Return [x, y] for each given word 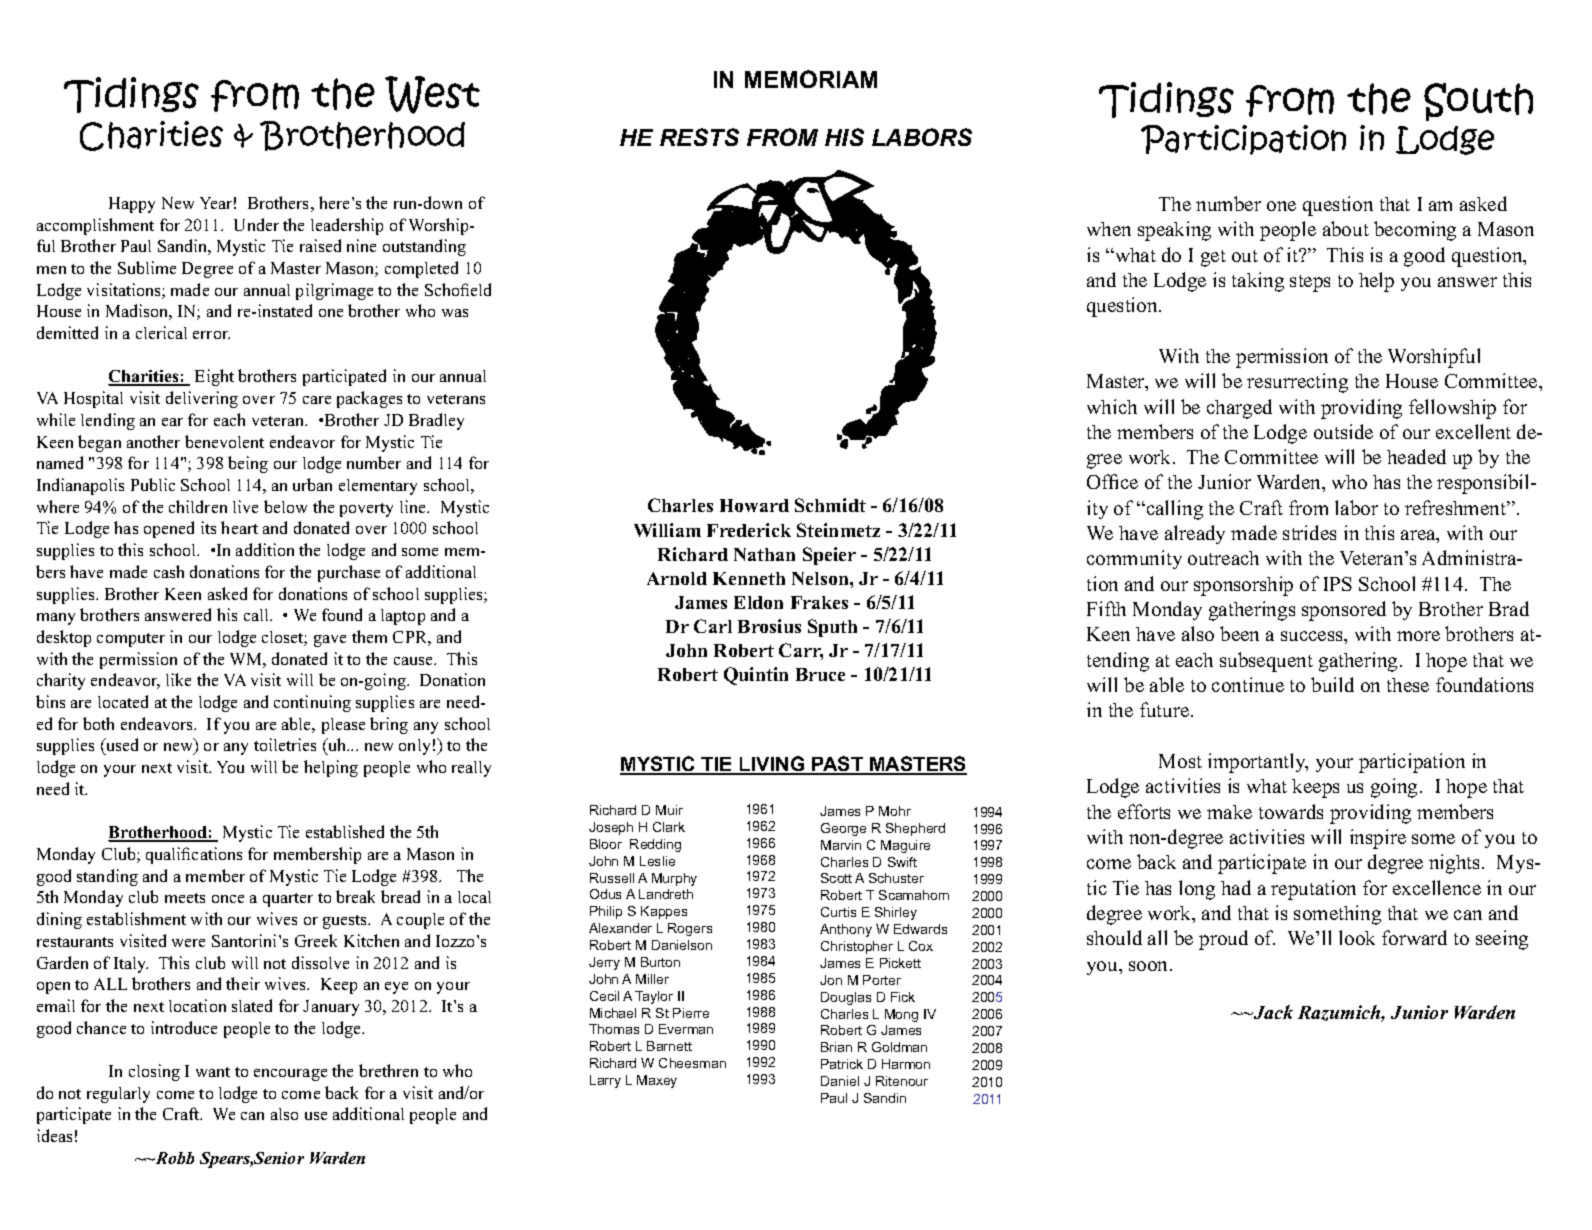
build [1332, 684]
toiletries [285, 744]
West [432, 95]
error [211, 335]
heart [239, 527]
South [1478, 102]
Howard [754, 505]
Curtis [838, 912]
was [455, 313]
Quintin [756, 676]
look [1357, 937]
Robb [173, 1158]
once [228, 899]
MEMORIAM [811, 79]
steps [1310, 283]
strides [1309, 532]
